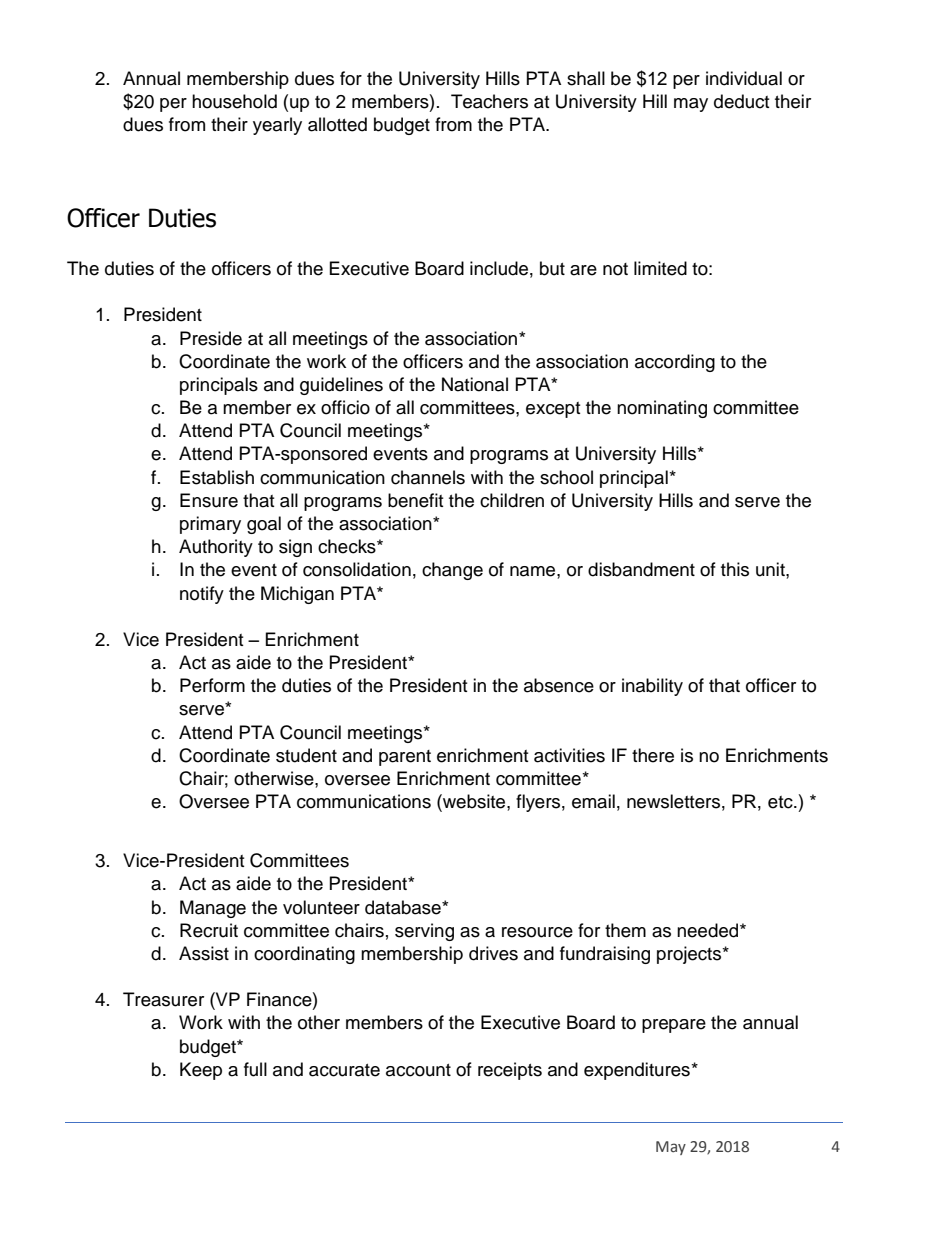 The height and width of the image is (1233, 952). What do you see at coordinates (741, 101) in the image?
I see `deduct` at bounding box center [741, 101].
